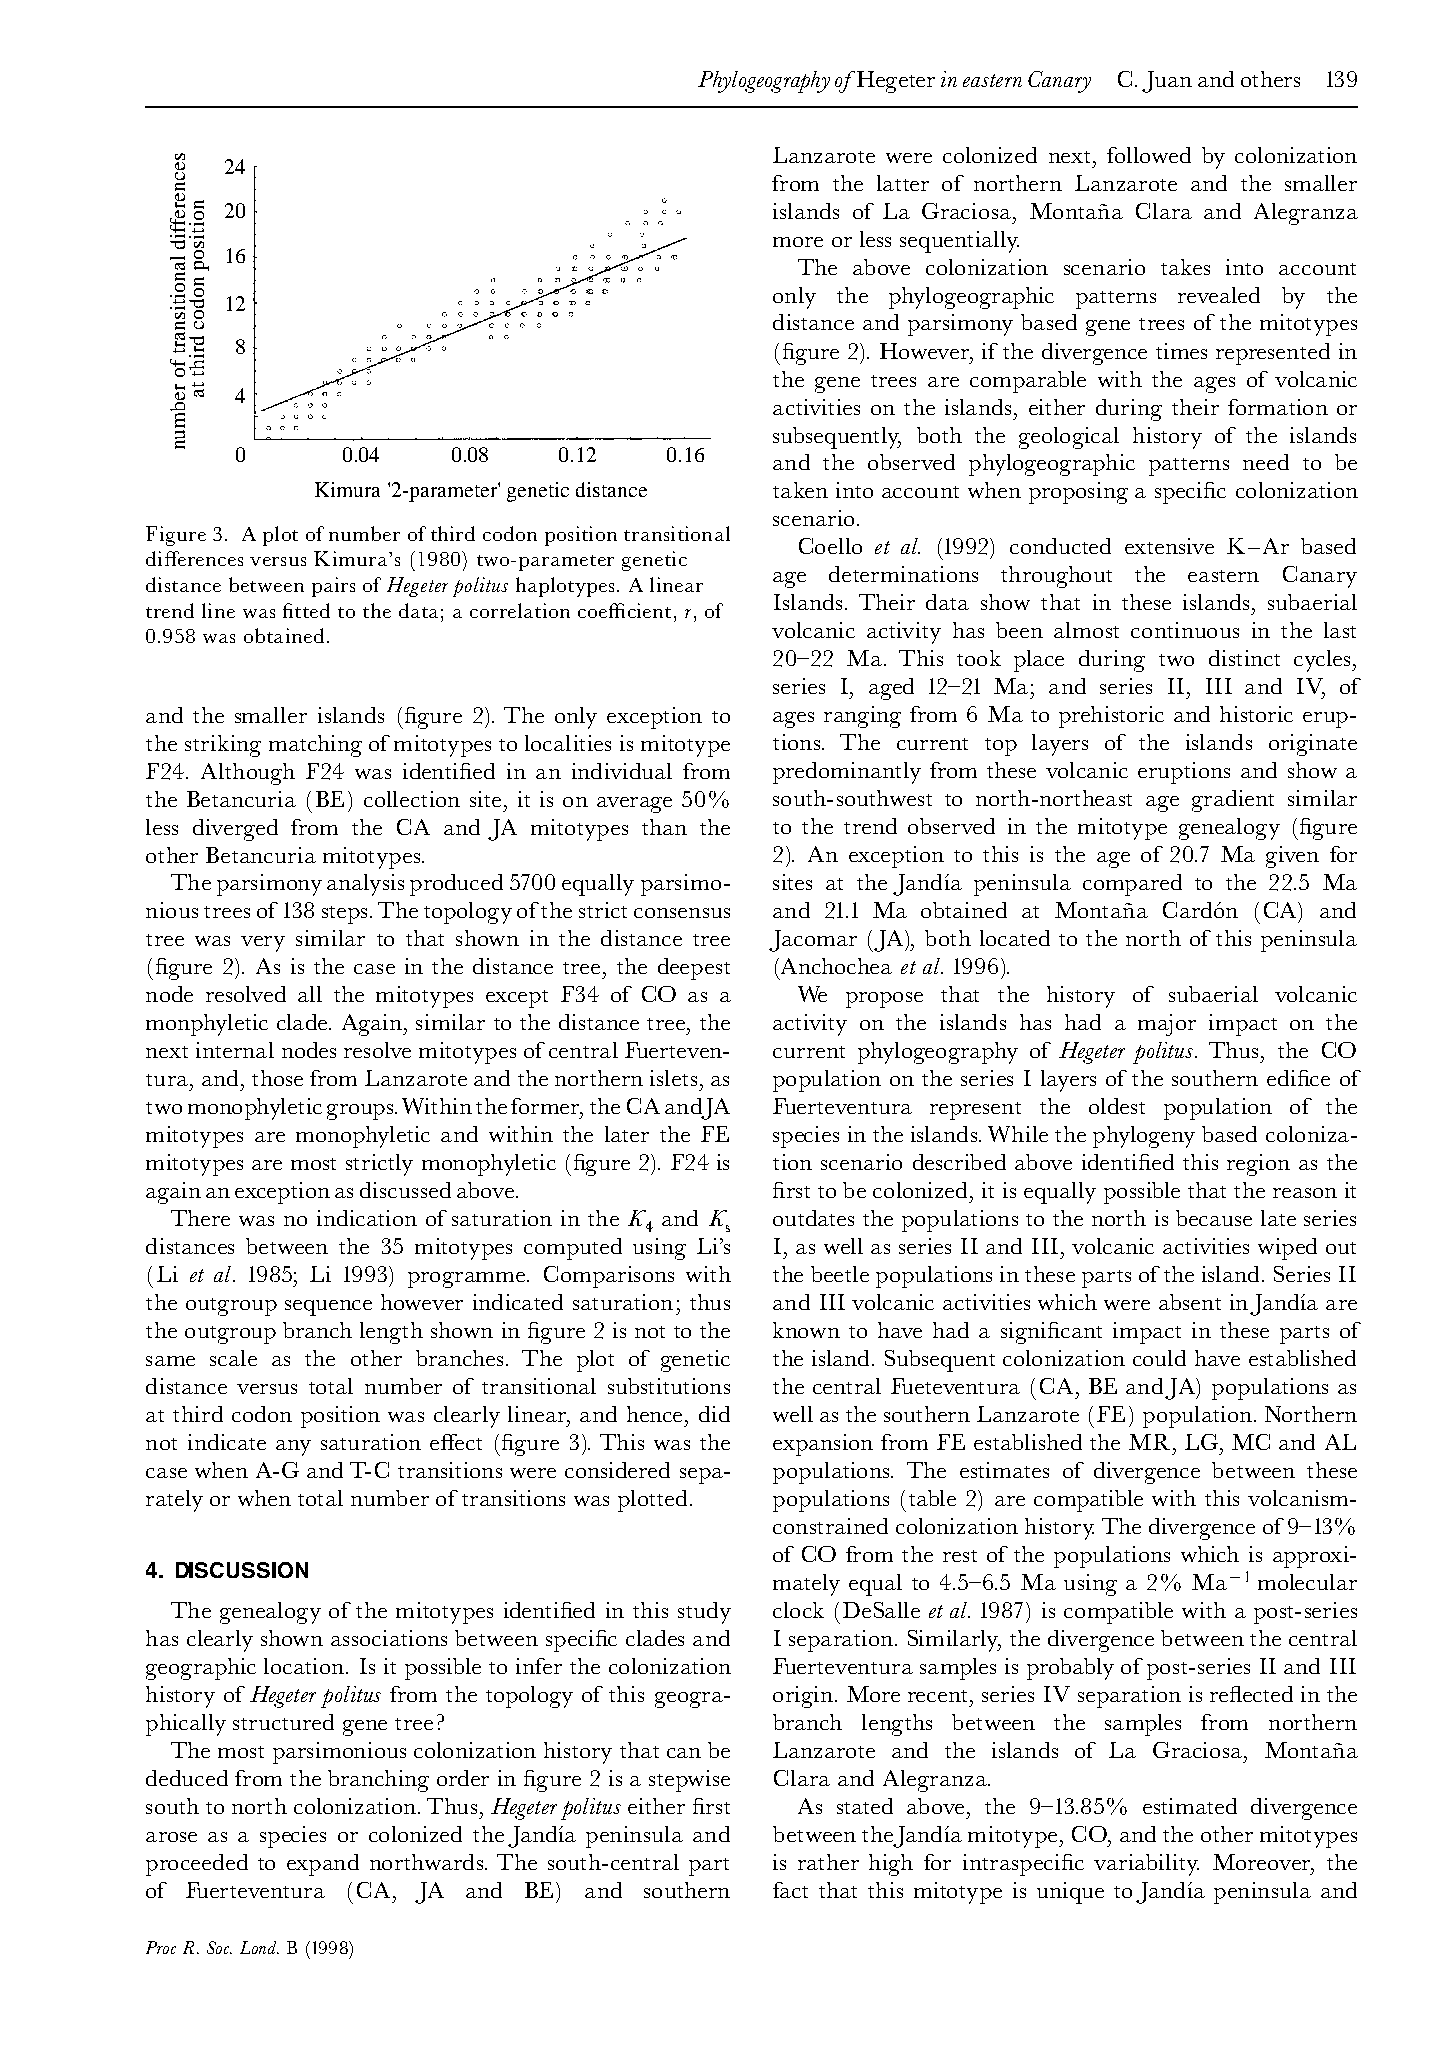 This page has height=2057, width=1454. Describe the element at coordinates (903, 183) in the page. I see `latter` at that location.
